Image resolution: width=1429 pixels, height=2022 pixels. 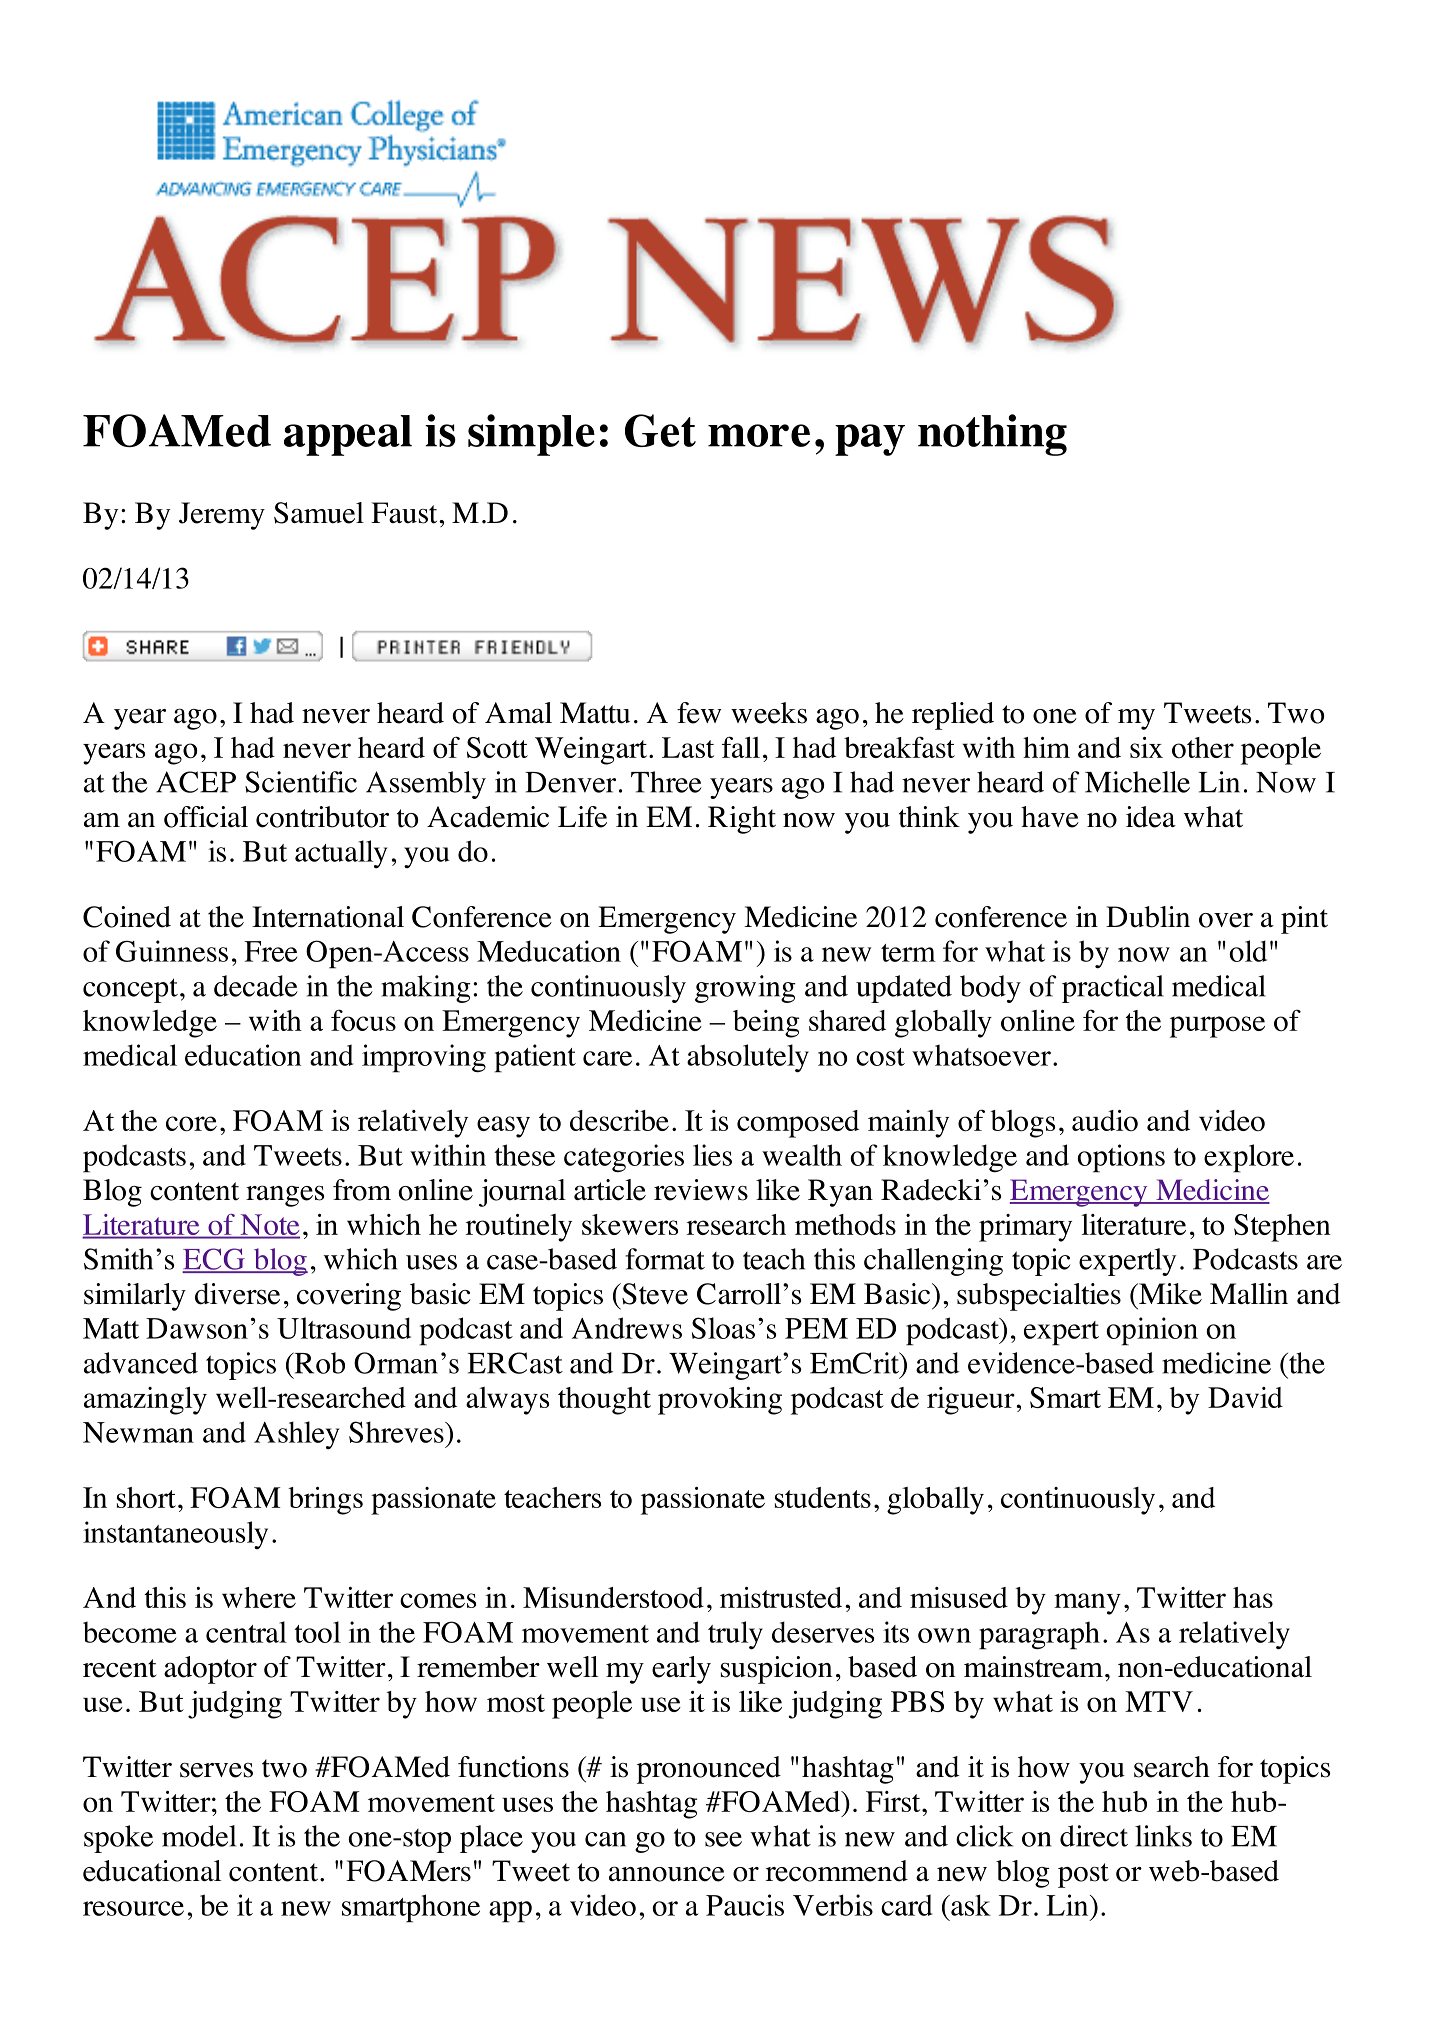 What do you see at coordinates (270, 951) in the image?
I see `Free` at bounding box center [270, 951].
